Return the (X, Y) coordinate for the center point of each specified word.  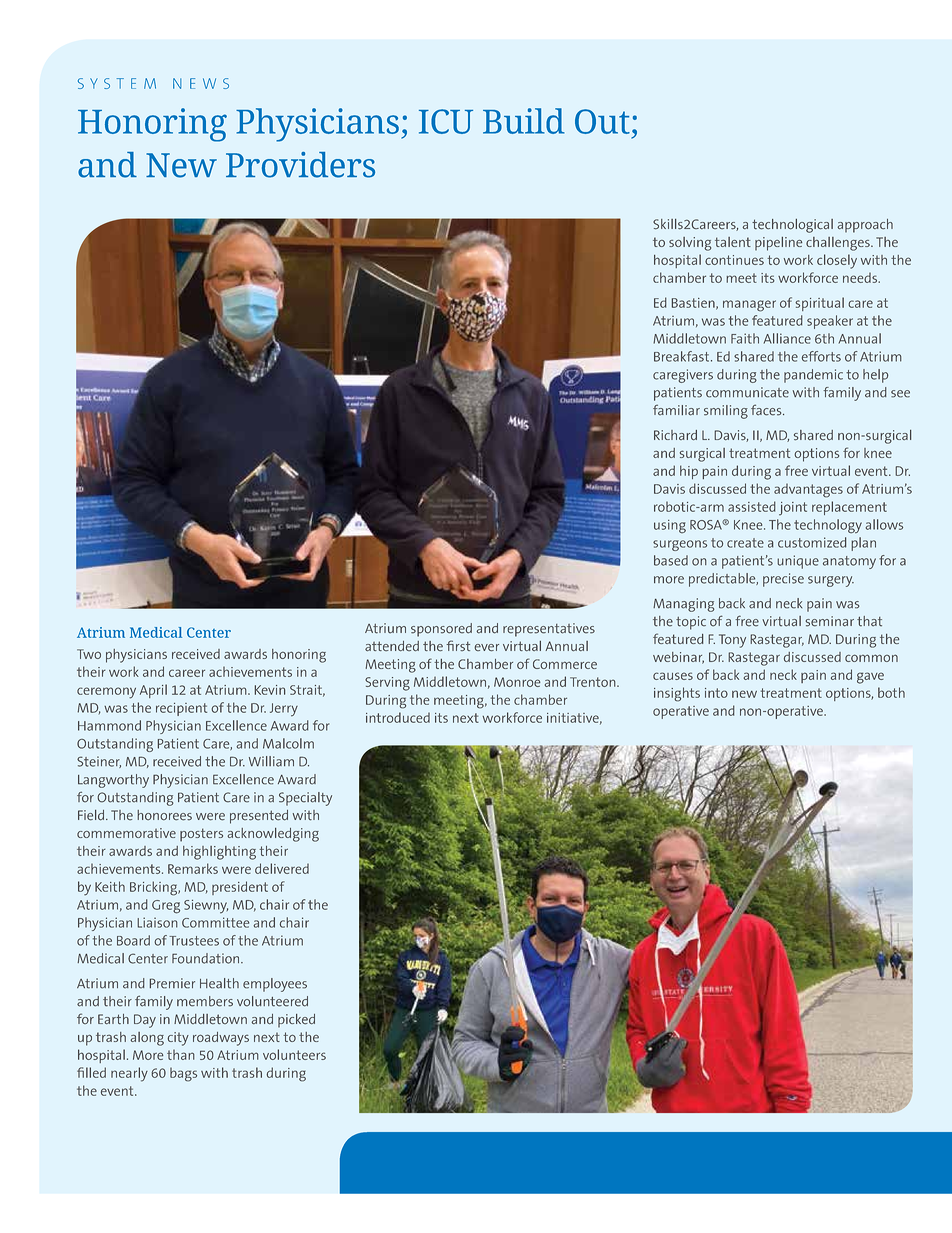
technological (792, 226)
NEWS (201, 83)
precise (783, 580)
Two (89, 654)
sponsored (441, 630)
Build (524, 121)
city (178, 1039)
